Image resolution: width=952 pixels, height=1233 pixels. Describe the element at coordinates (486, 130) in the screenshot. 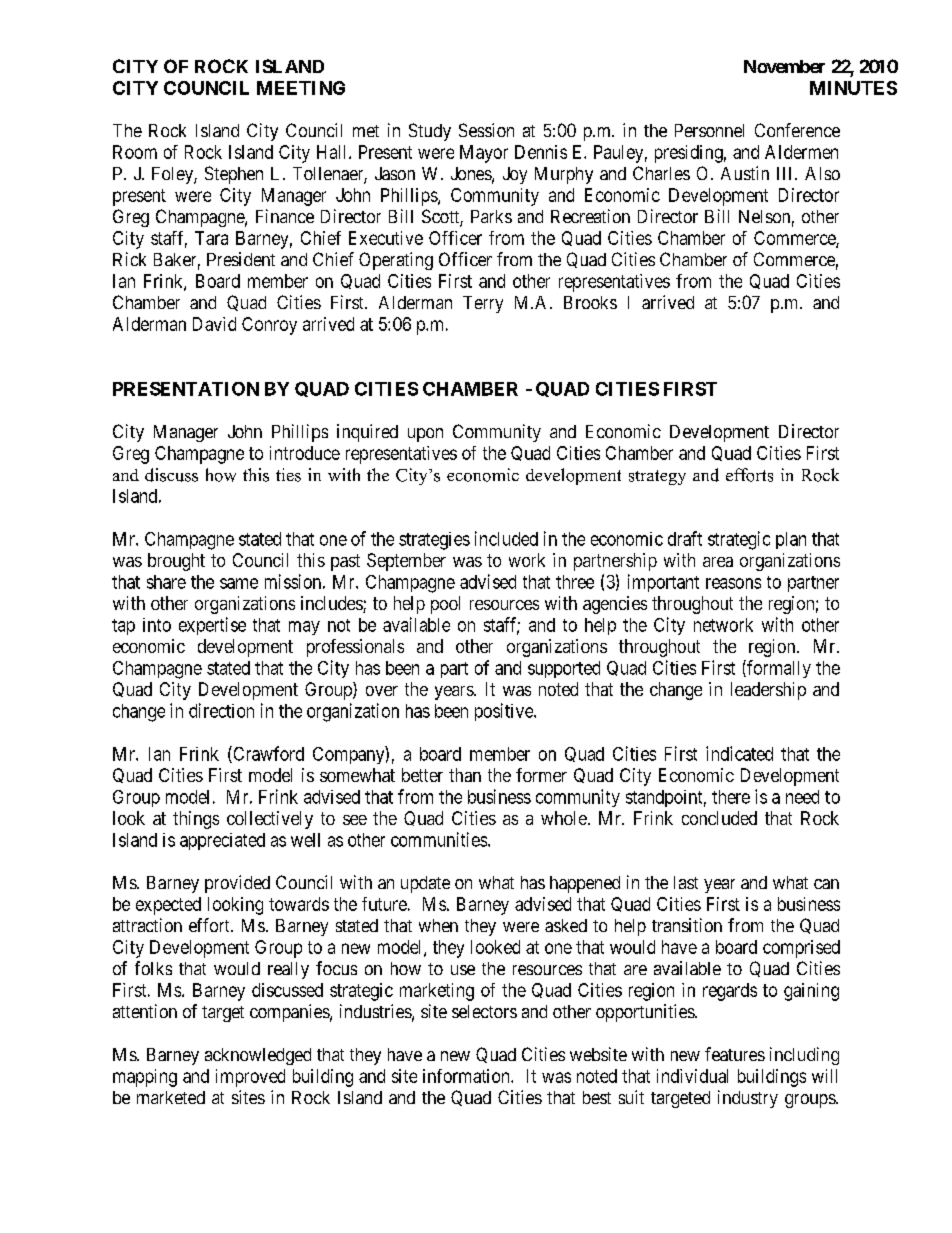

I see `Session` at that location.
